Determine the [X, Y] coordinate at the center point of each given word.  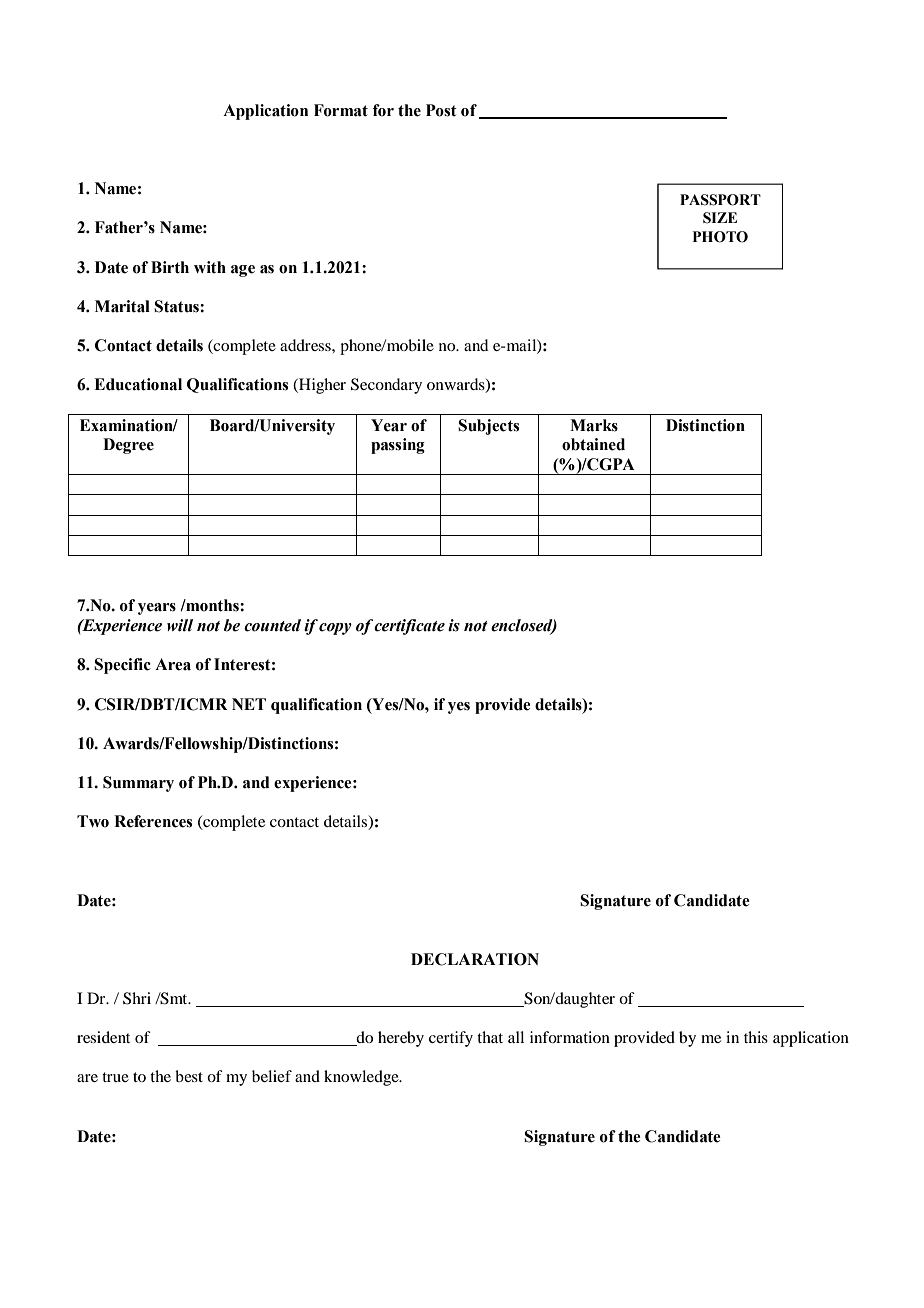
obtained [593, 444]
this [756, 1037]
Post [441, 110]
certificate [409, 627]
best [189, 1076]
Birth [170, 267]
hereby [401, 1039]
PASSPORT [720, 200]
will [180, 625]
